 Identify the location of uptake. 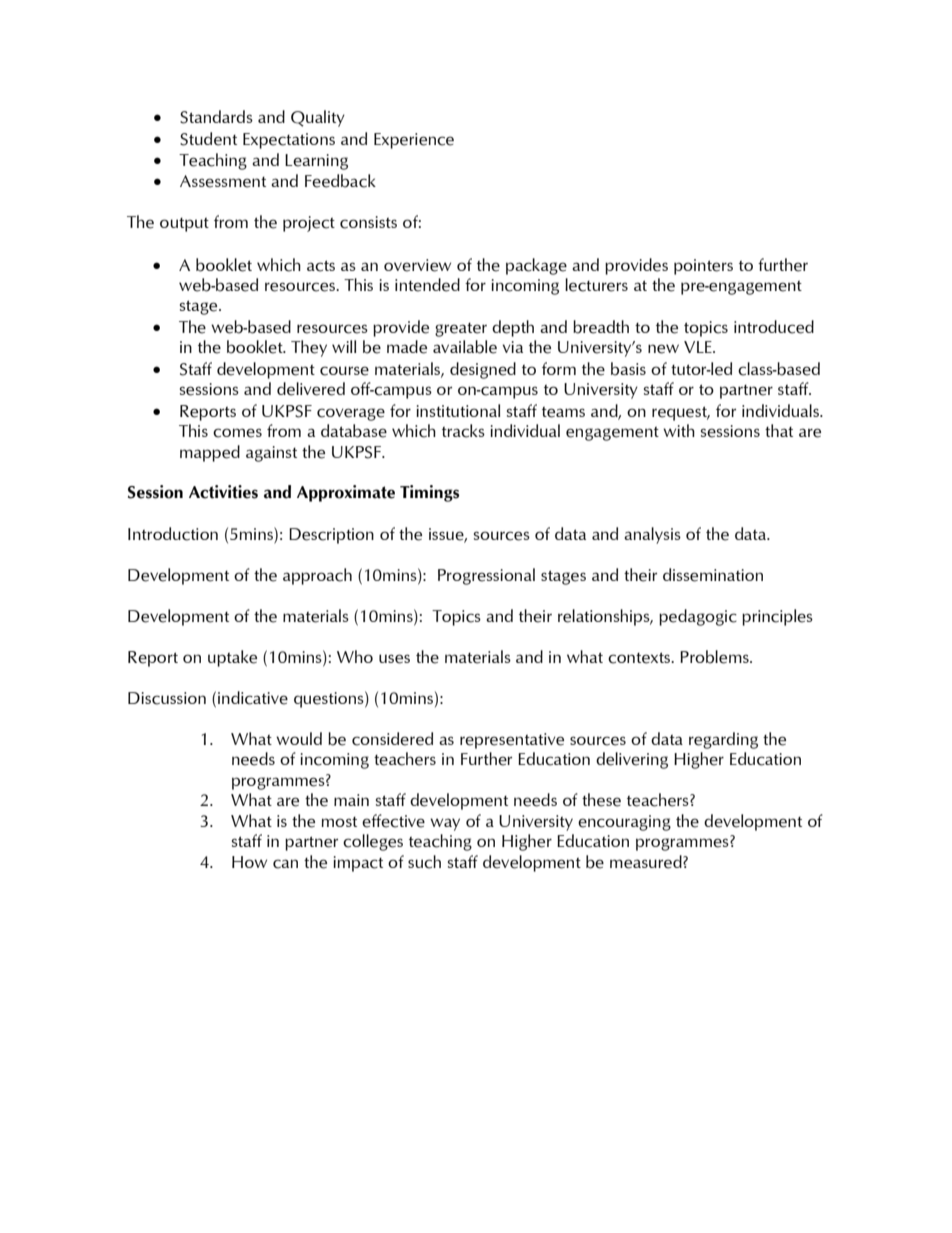
(232, 658).
